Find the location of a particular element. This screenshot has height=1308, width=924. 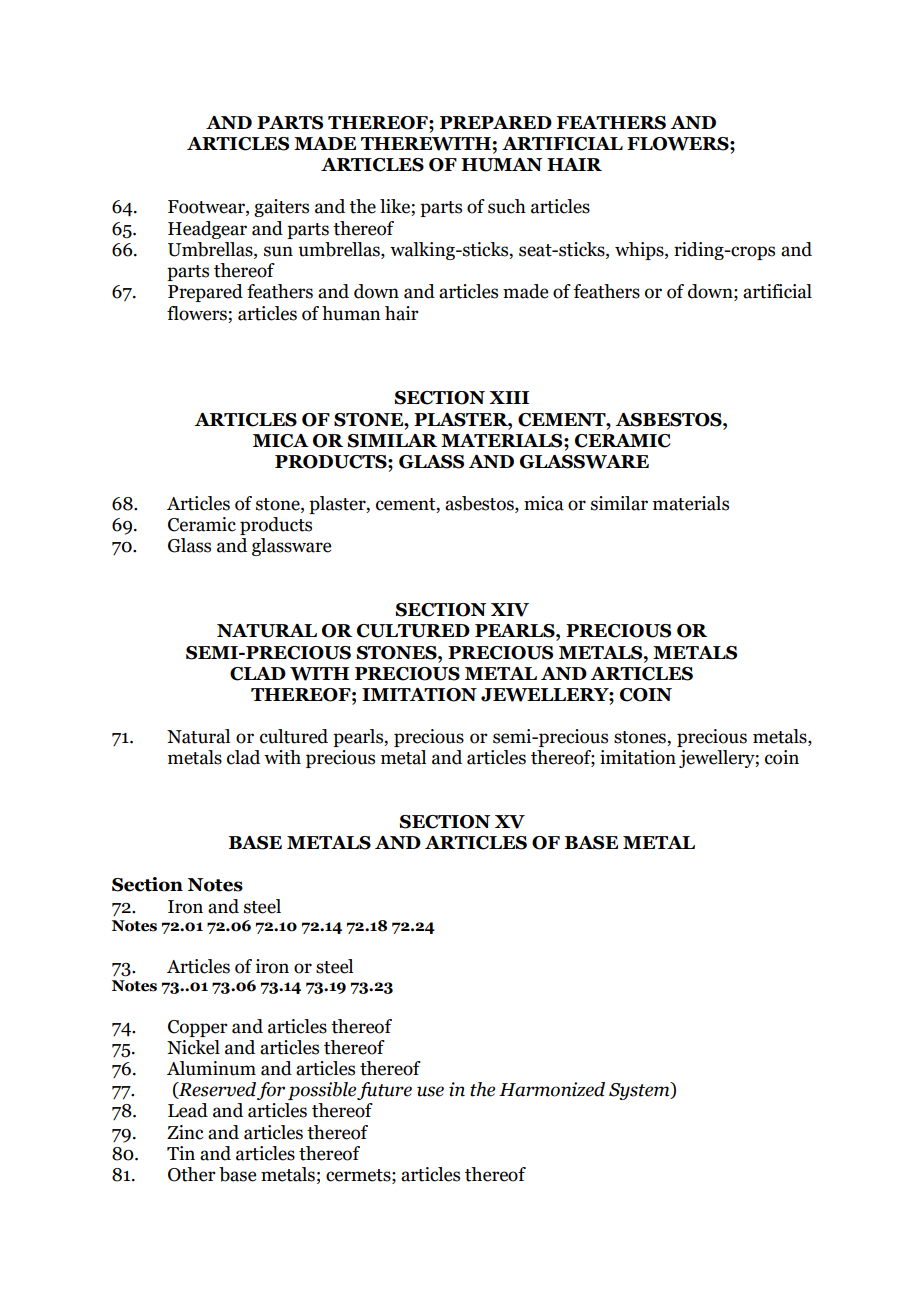

Lead is located at coordinates (188, 1110).
